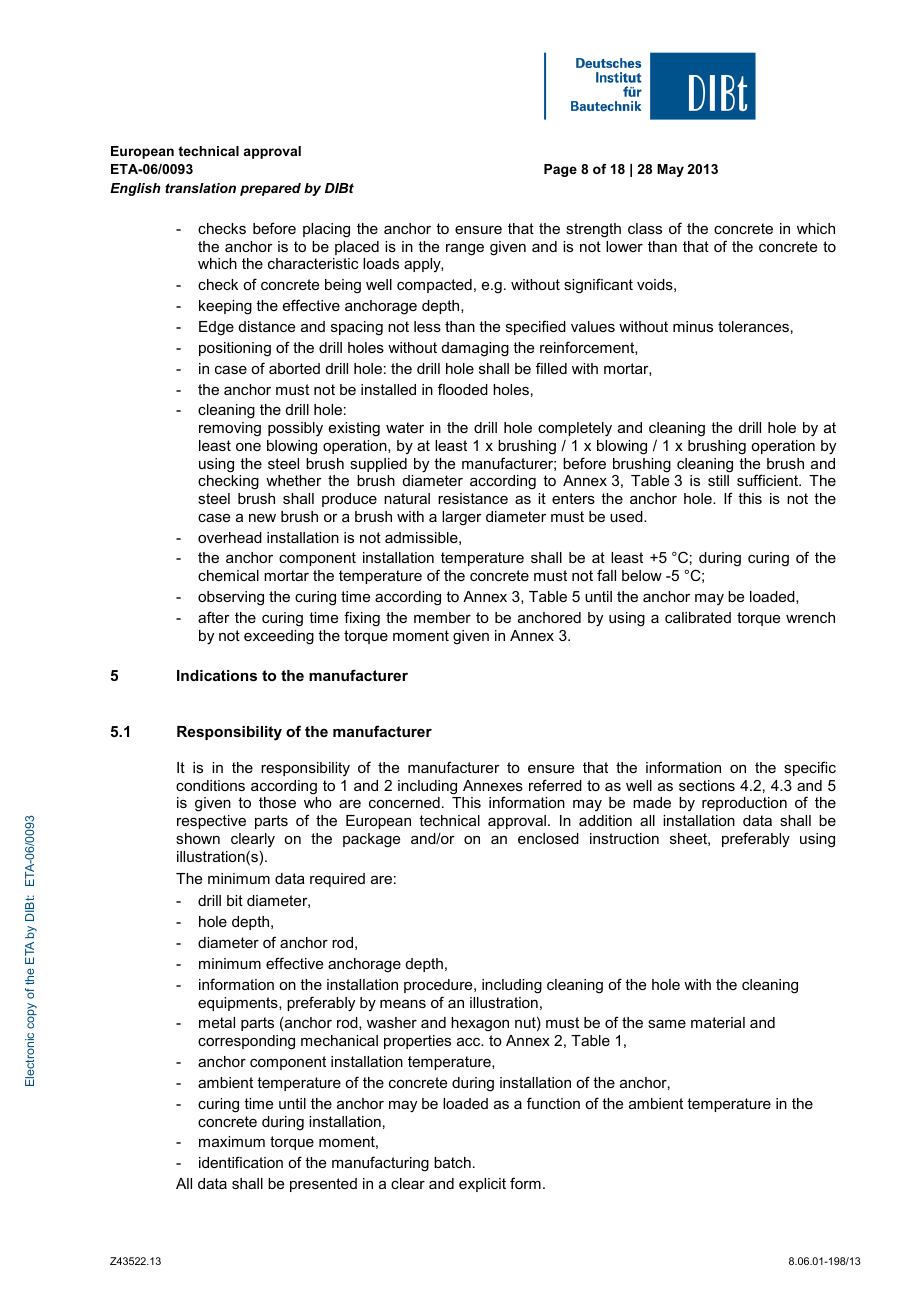  What do you see at coordinates (232, 1141) in the image?
I see `maximum` at bounding box center [232, 1141].
